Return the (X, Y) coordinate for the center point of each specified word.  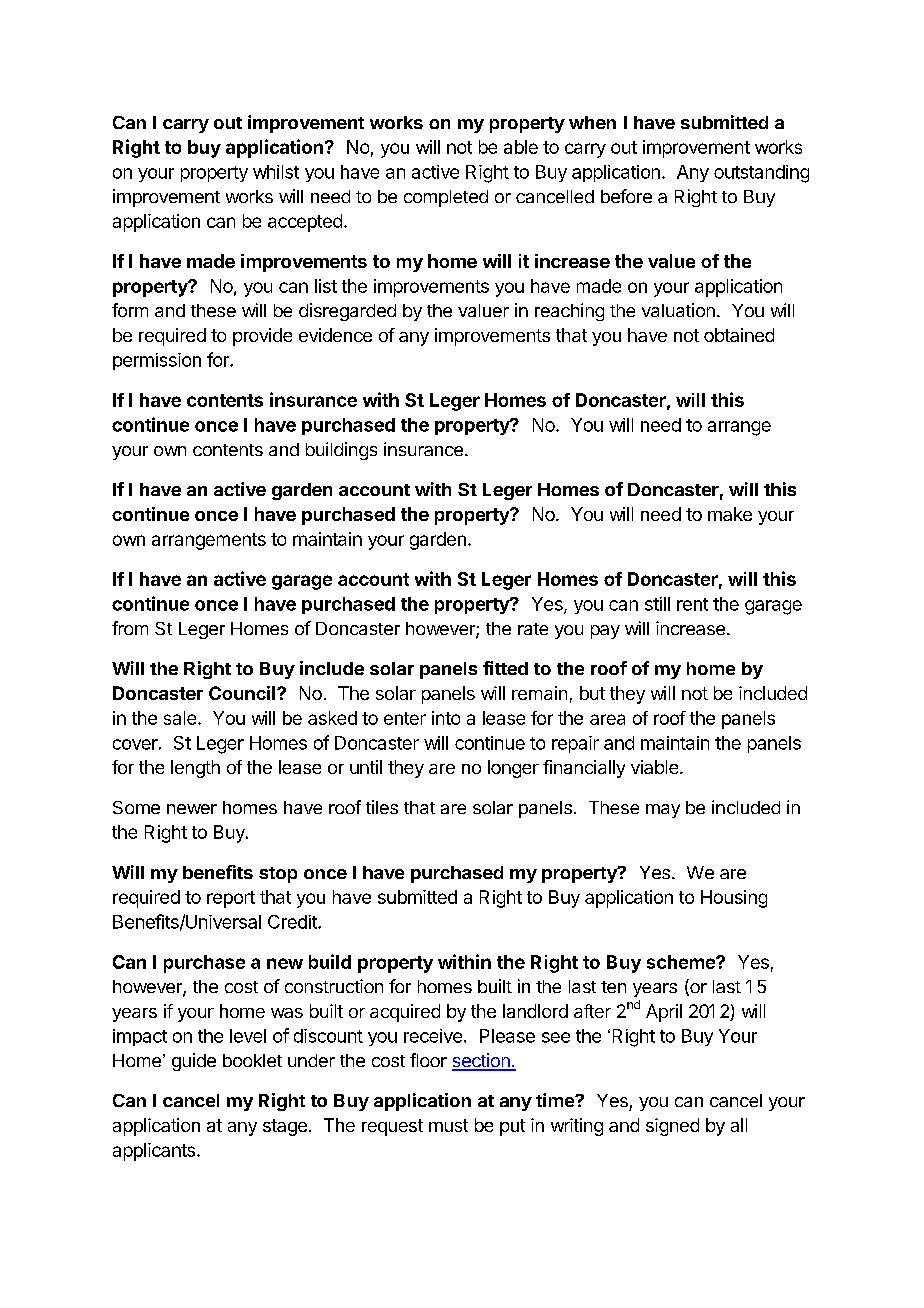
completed (446, 198)
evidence (335, 335)
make (730, 514)
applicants (154, 1152)
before (626, 196)
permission (157, 361)
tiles (382, 807)
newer (192, 809)
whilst (276, 172)
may (663, 811)
